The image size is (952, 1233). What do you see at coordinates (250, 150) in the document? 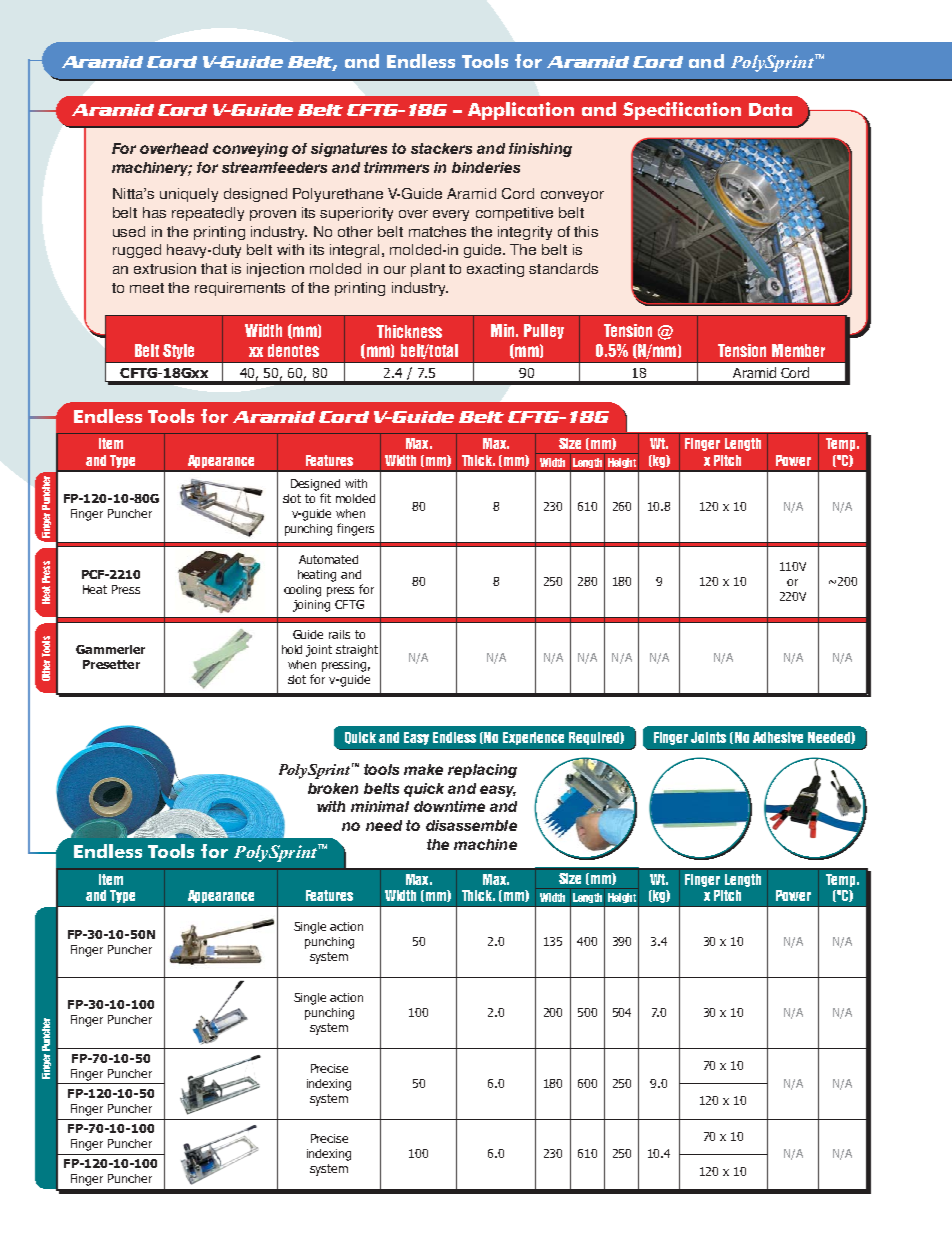
I see `conveying` at bounding box center [250, 150].
